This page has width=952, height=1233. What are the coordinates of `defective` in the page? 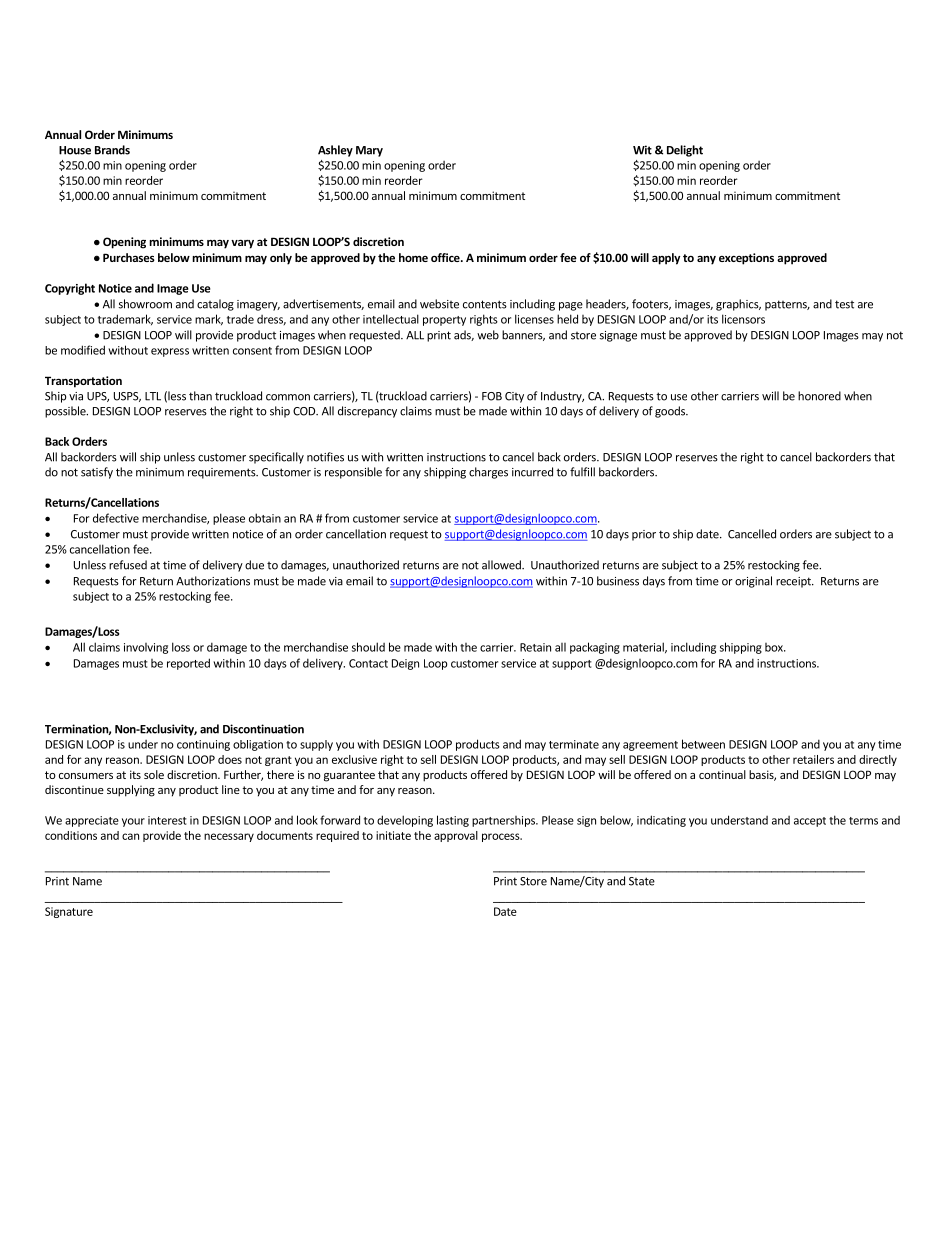 It's located at (116, 518).
